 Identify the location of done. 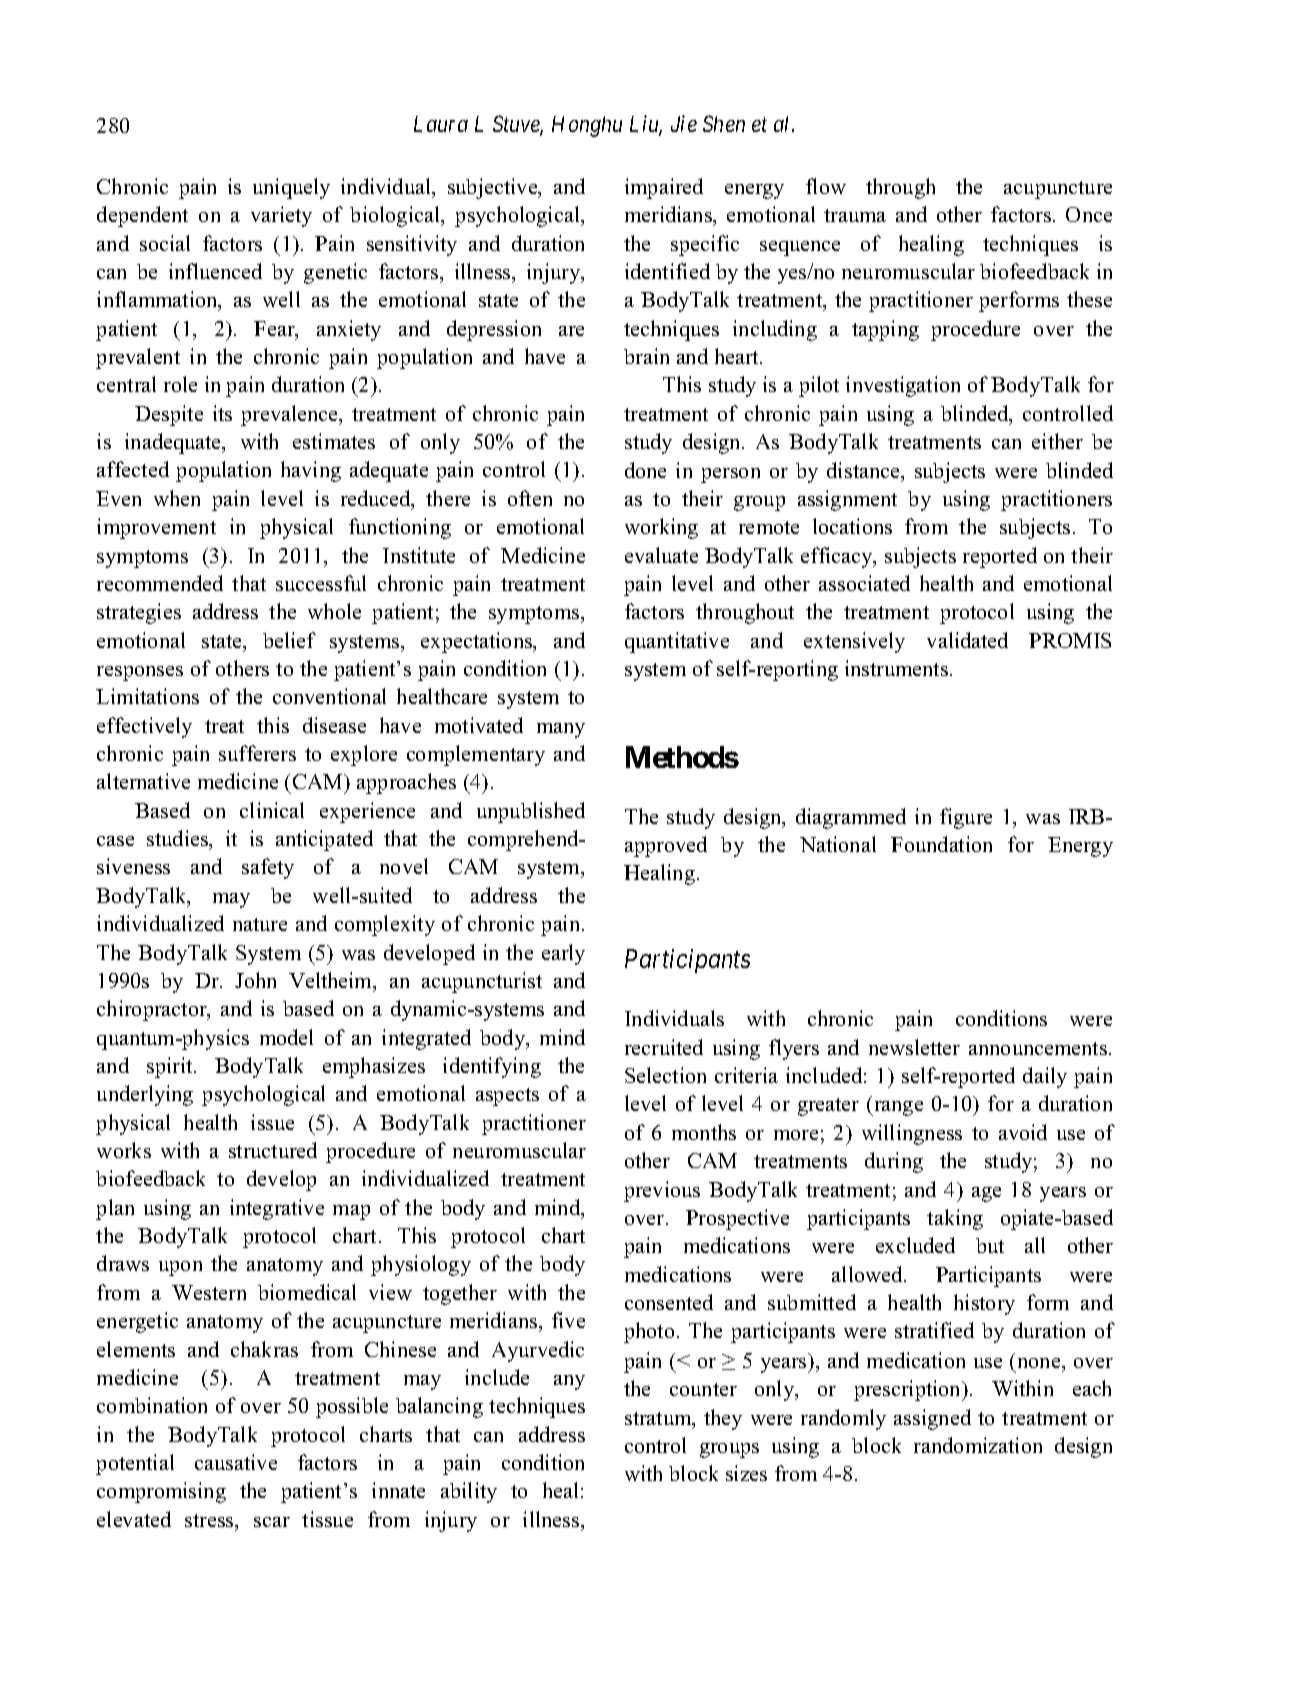
(645, 470).
